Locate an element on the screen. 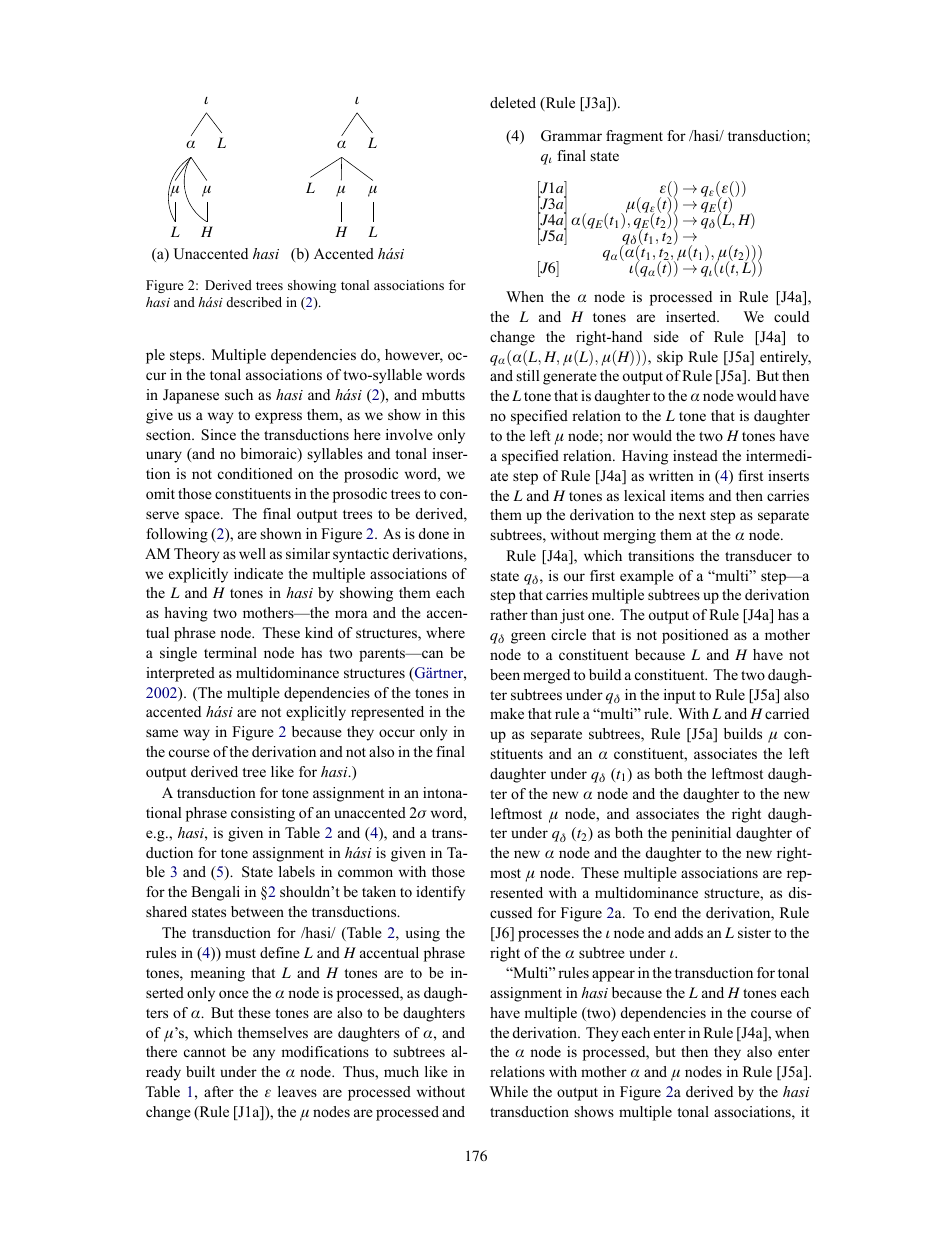  any is located at coordinates (264, 1055).
